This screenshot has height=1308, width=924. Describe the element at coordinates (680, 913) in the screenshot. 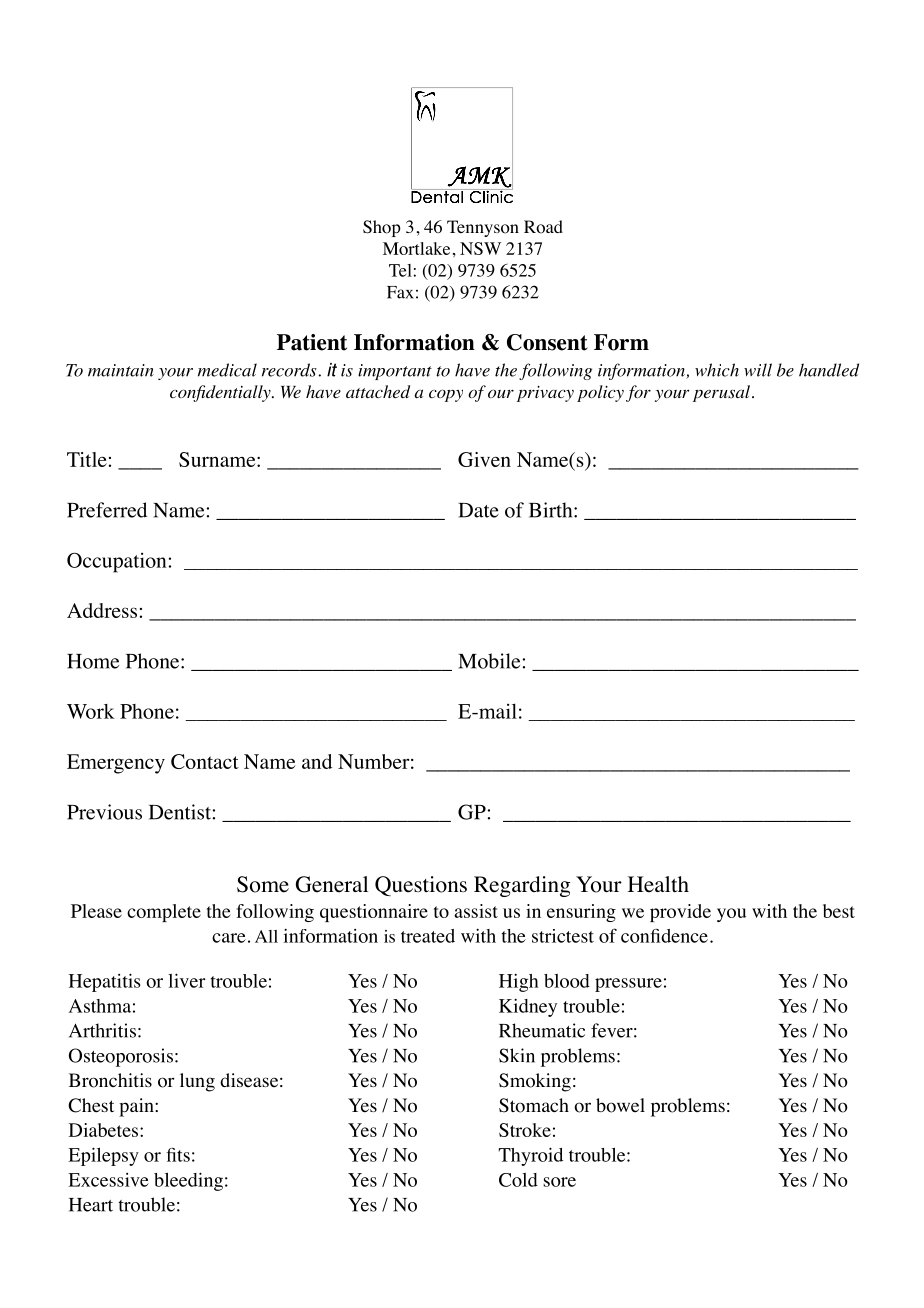

I see `provide` at that location.
